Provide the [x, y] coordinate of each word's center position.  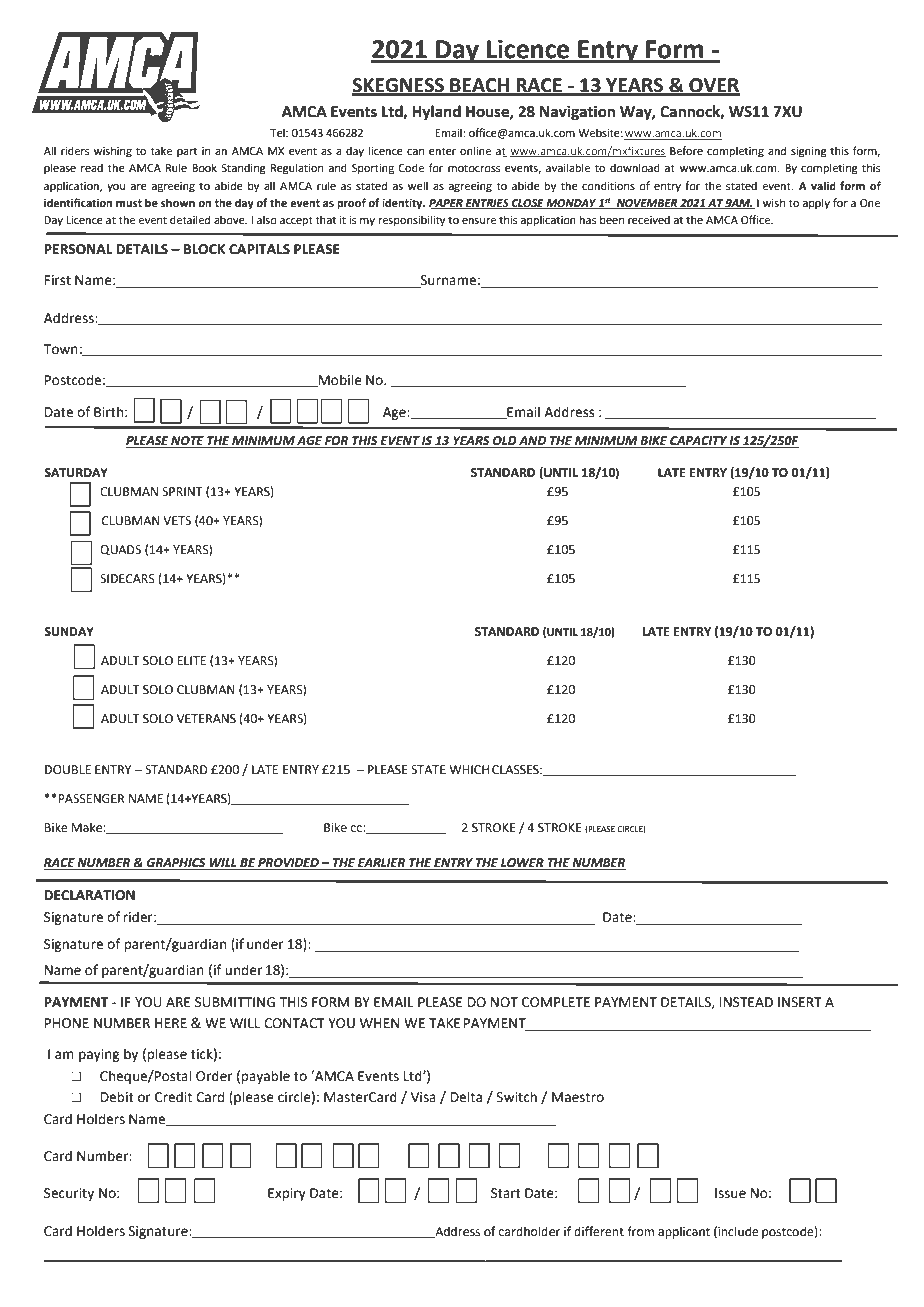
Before [686, 150]
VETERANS [206, 719]
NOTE [188, 442]
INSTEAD [746, 1002]
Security [69, 1194]
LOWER [522, 864]
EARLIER [382, 864]
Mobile [339, 380]
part [187, 152]
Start [506, 1193]
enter [442, 151]
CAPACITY [698, 442]
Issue [730, 1193]
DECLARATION [89, 895]
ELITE [191, 660]
